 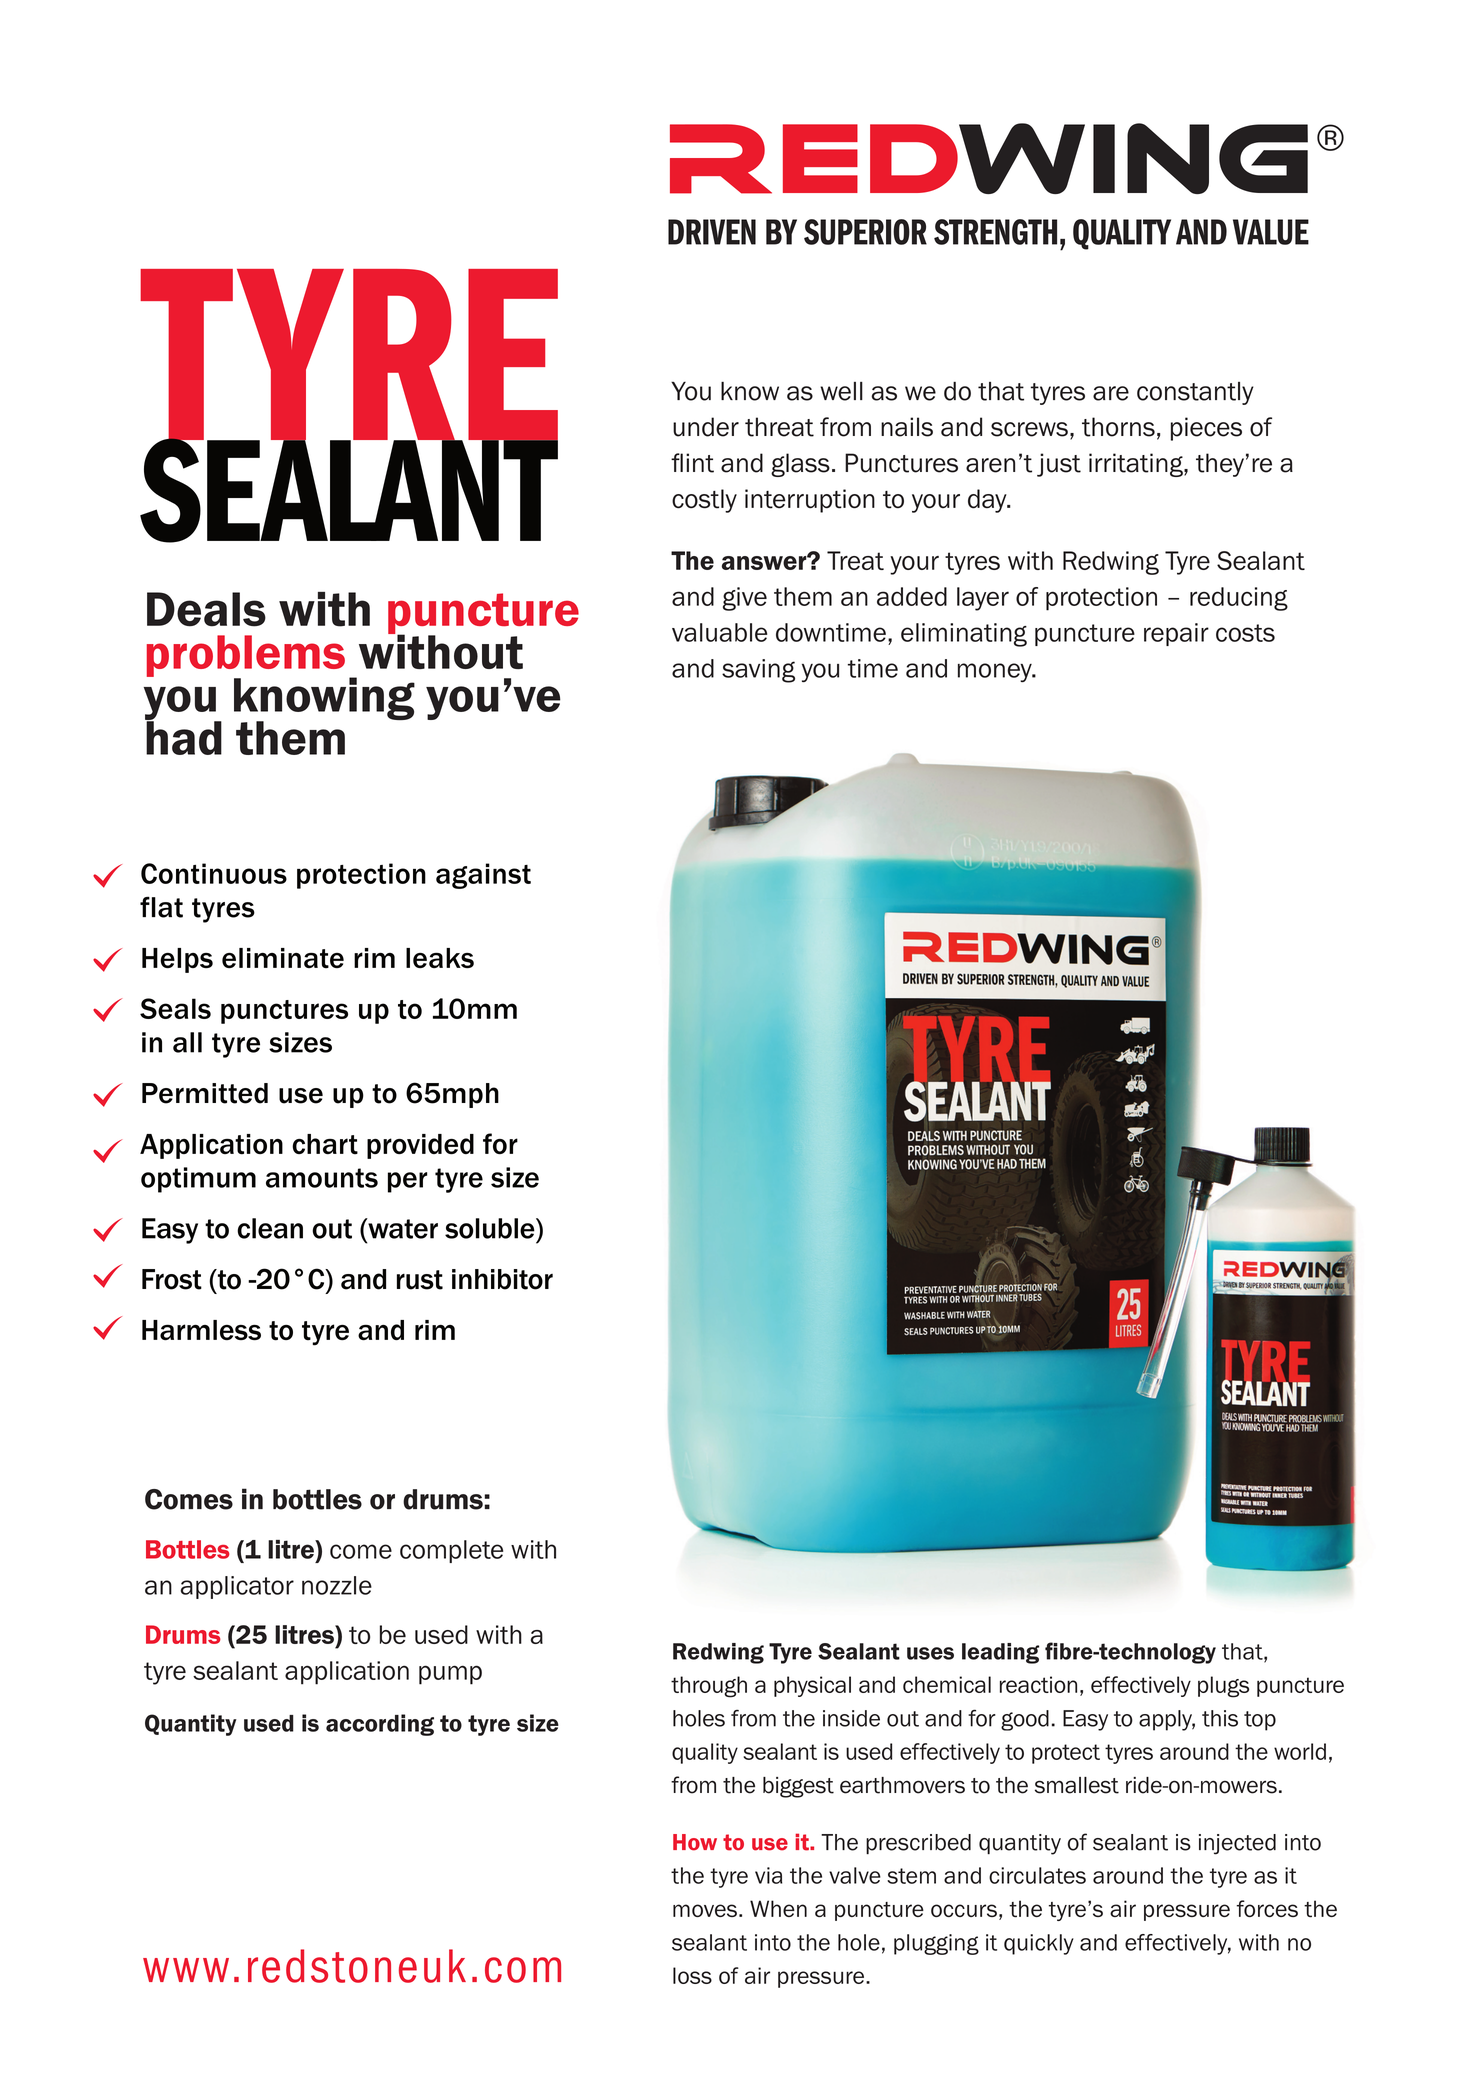 I want to click on according, so click(x=380, y=1725).
